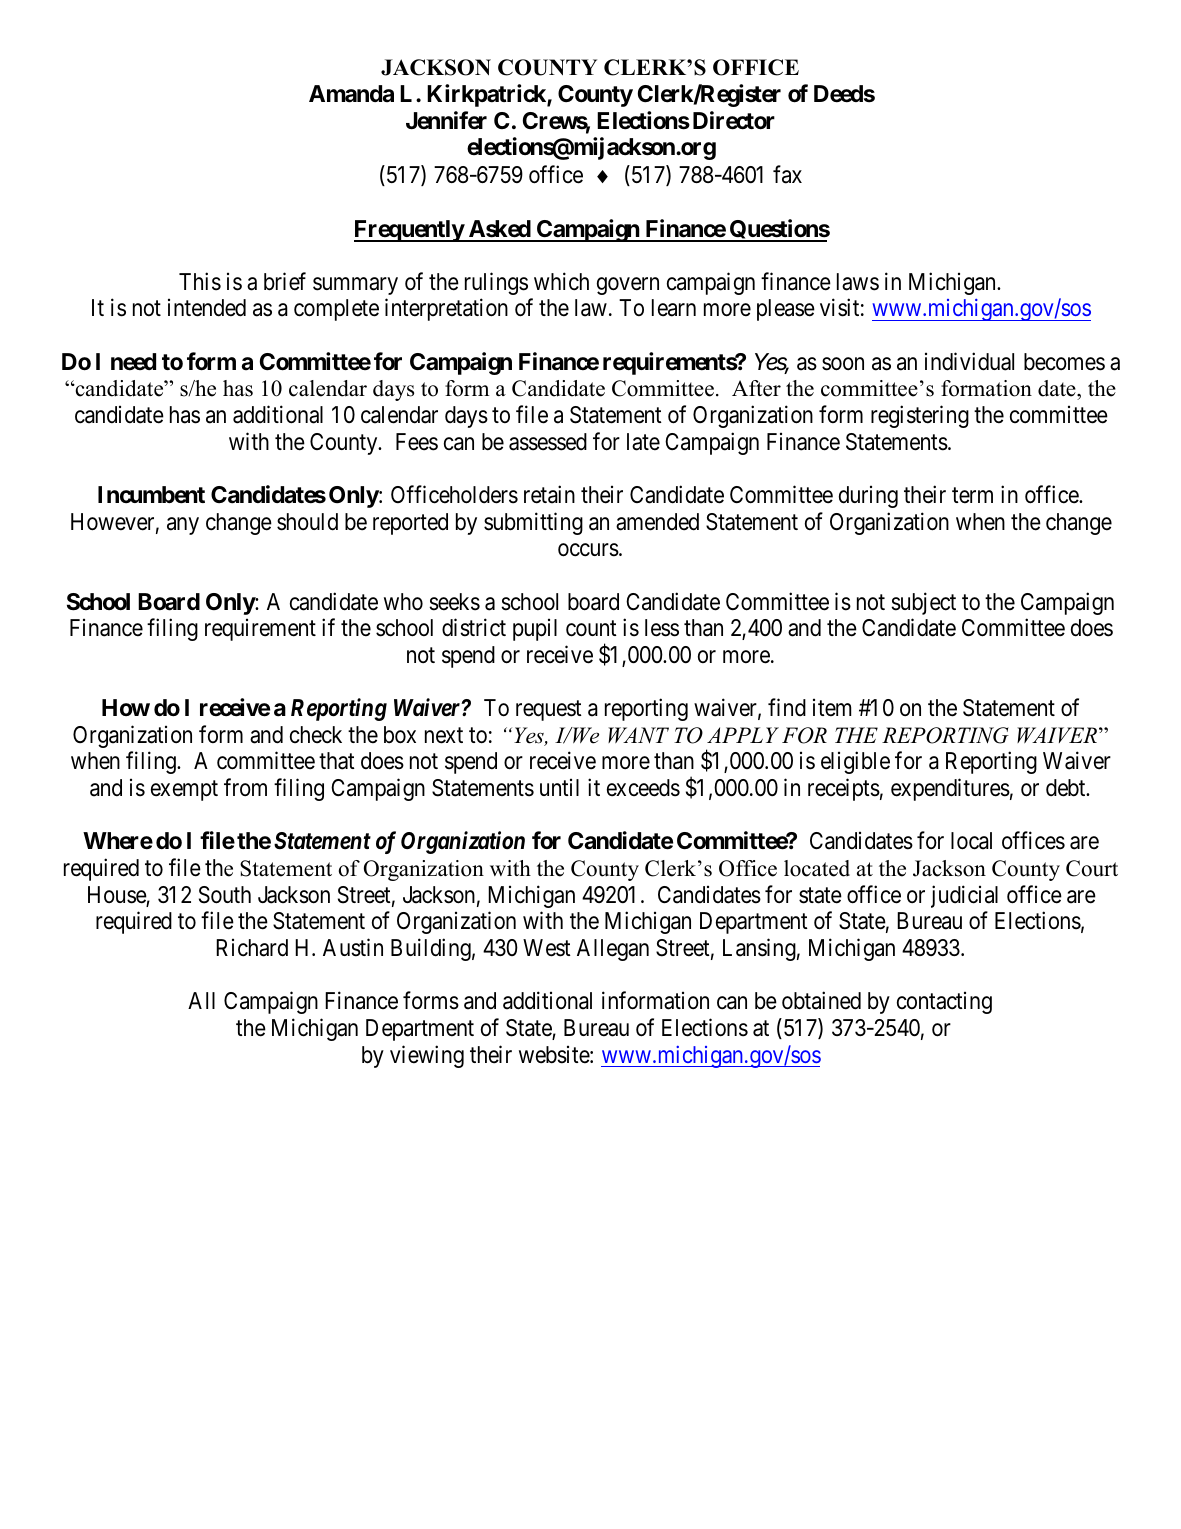 This screenshot has width=1181, height=1529. What do you see at coordinates (950, 789) in the screenshot?
I see `expenditures` at bounding box center [950, 789].
